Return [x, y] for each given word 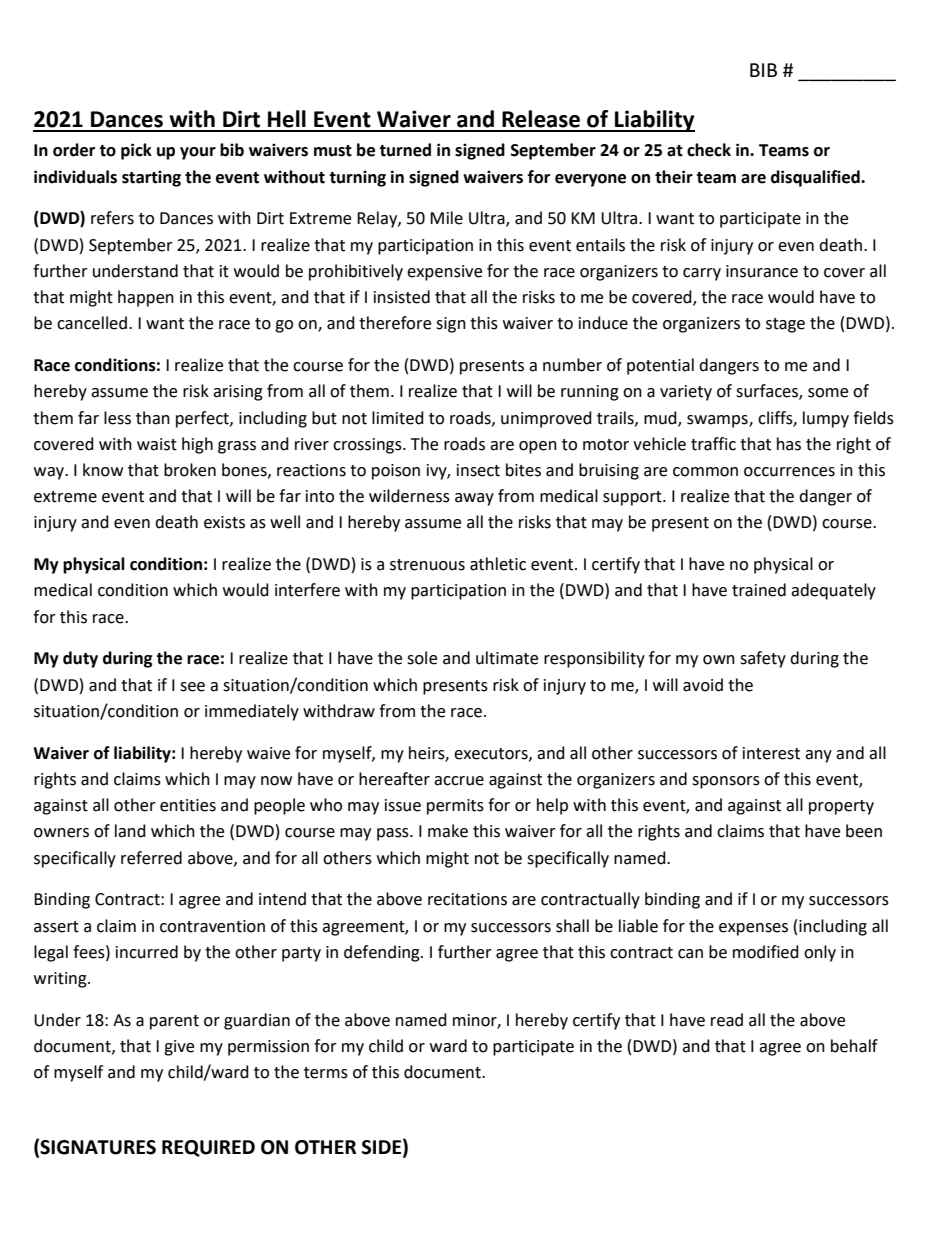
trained [759, 590]
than [153, 418]
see [192, 687]
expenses [753, 929]
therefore [395, 323]
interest [771, 753]
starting [151, 178]
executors [492, 754]
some [828, 393]
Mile [446, 218]
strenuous [427, 565]
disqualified [816, 178]
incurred [147, 952]
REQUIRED [208, 1148]
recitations [467, 899]
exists [224, 522]
